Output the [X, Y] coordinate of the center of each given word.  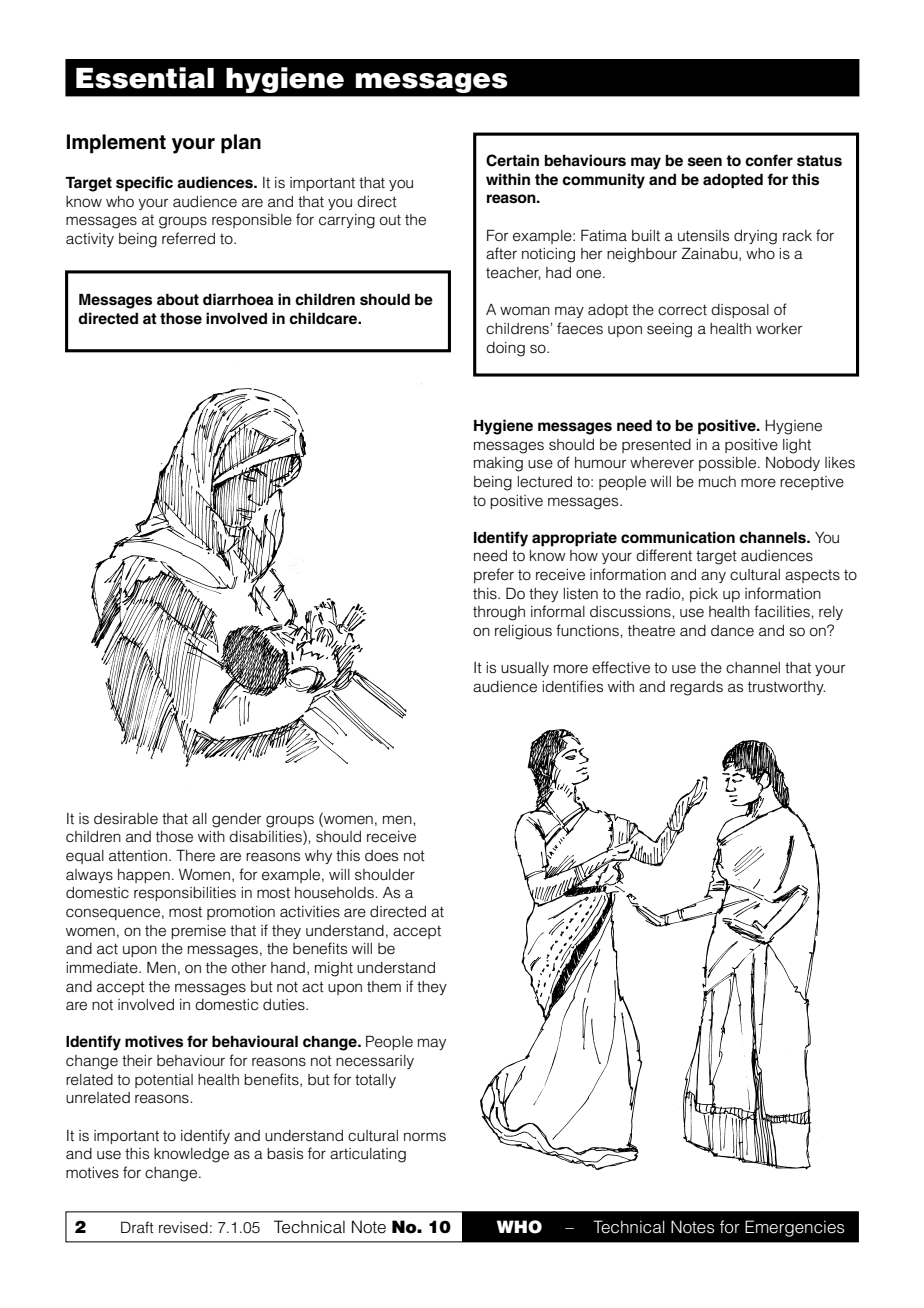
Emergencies [794, 1228]
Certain [512, 160]
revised [183, 1228]
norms [425, 1137]
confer [769, 160]
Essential [145, 78]
